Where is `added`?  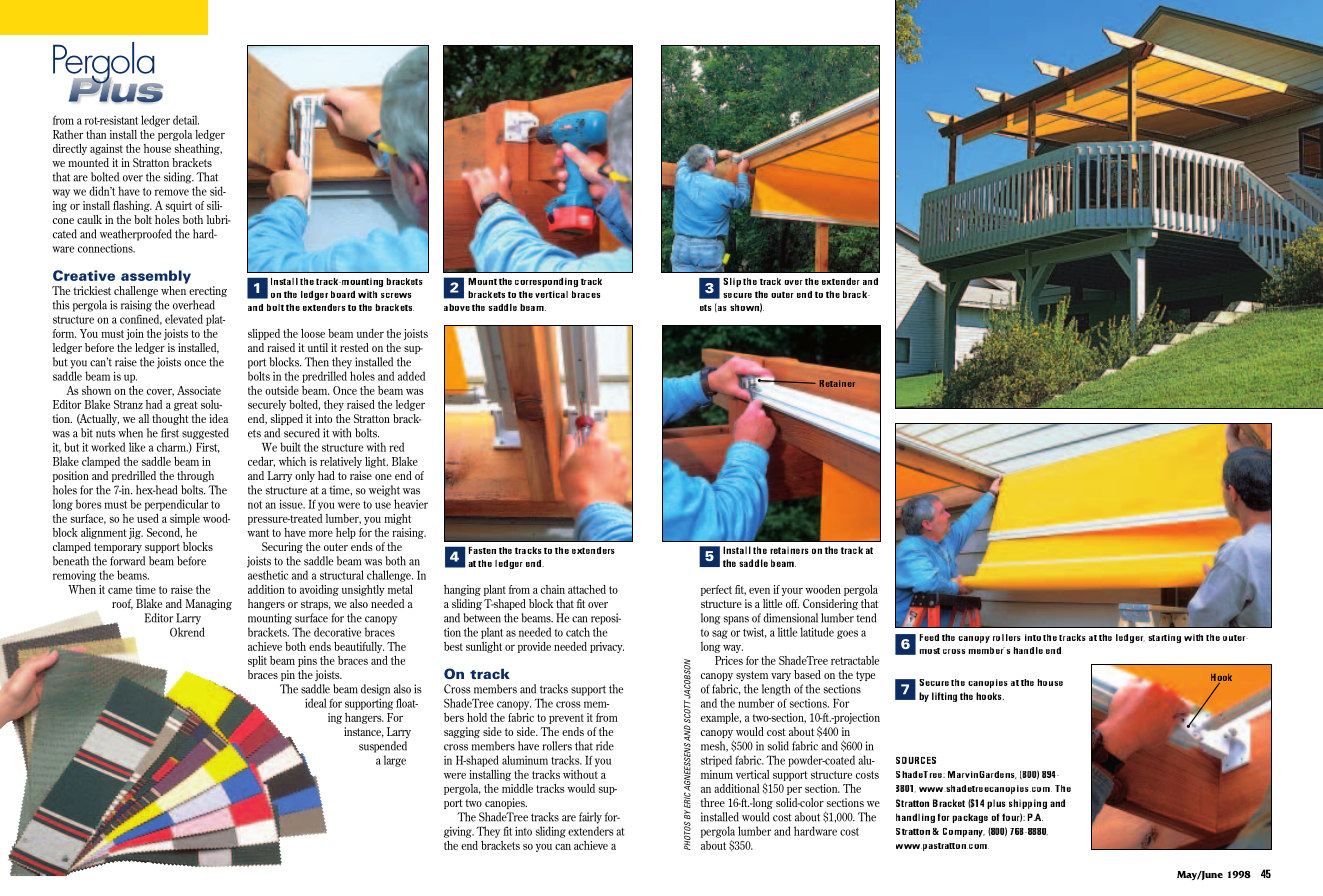 added is located at coordinates (411, 376).
